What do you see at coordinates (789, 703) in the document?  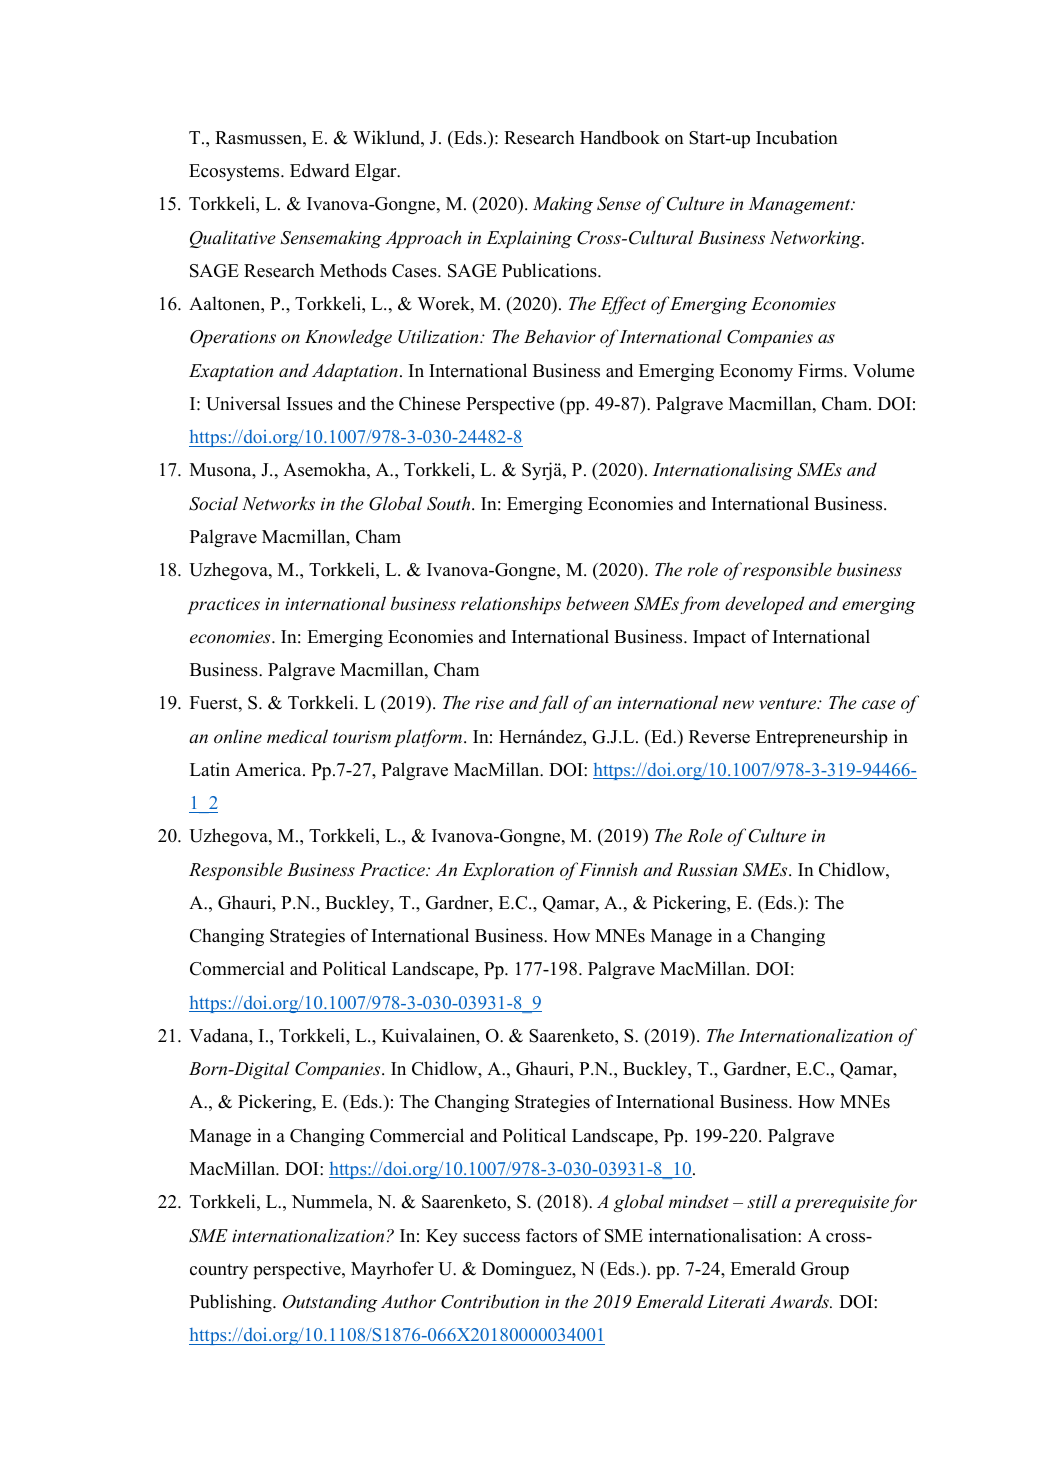 I see `venture` at bounding box center [789, 703].
